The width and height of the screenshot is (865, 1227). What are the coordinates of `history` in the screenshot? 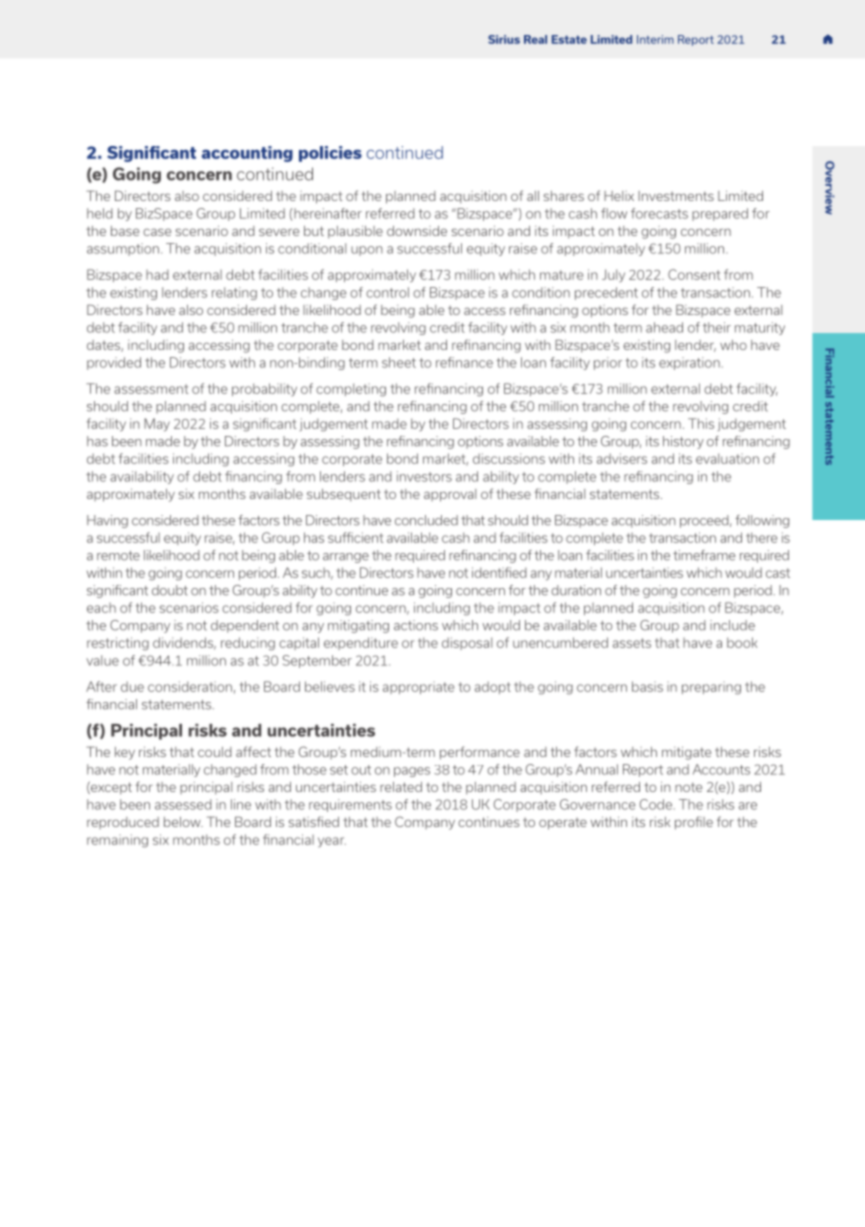 It's located at (683, 442).
